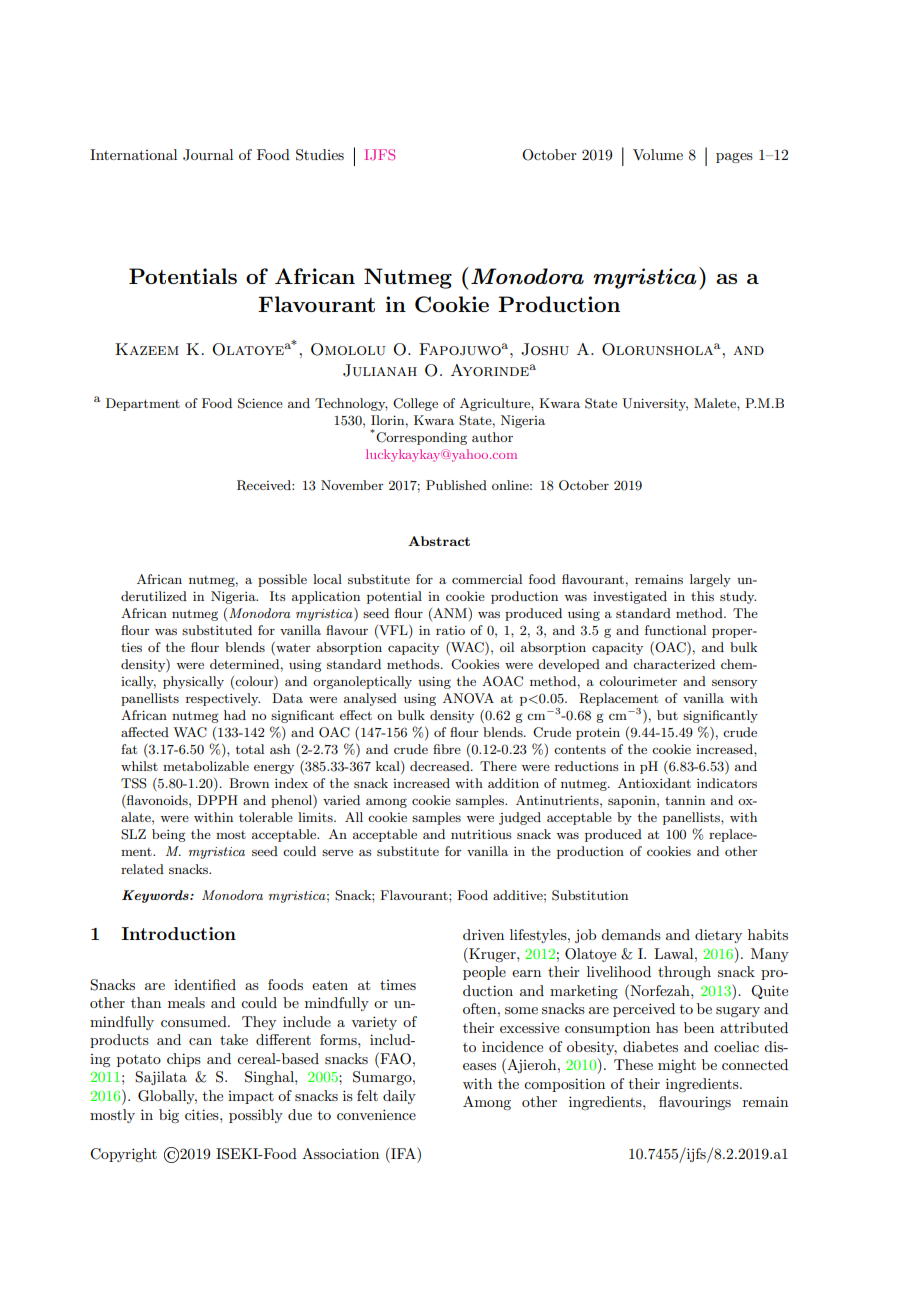 The height and width of the screenshot is (1308, 924). What do you see at coordinates (260, 403) in the screenshot?
I see `Science` at bounding box center [260, 403].
